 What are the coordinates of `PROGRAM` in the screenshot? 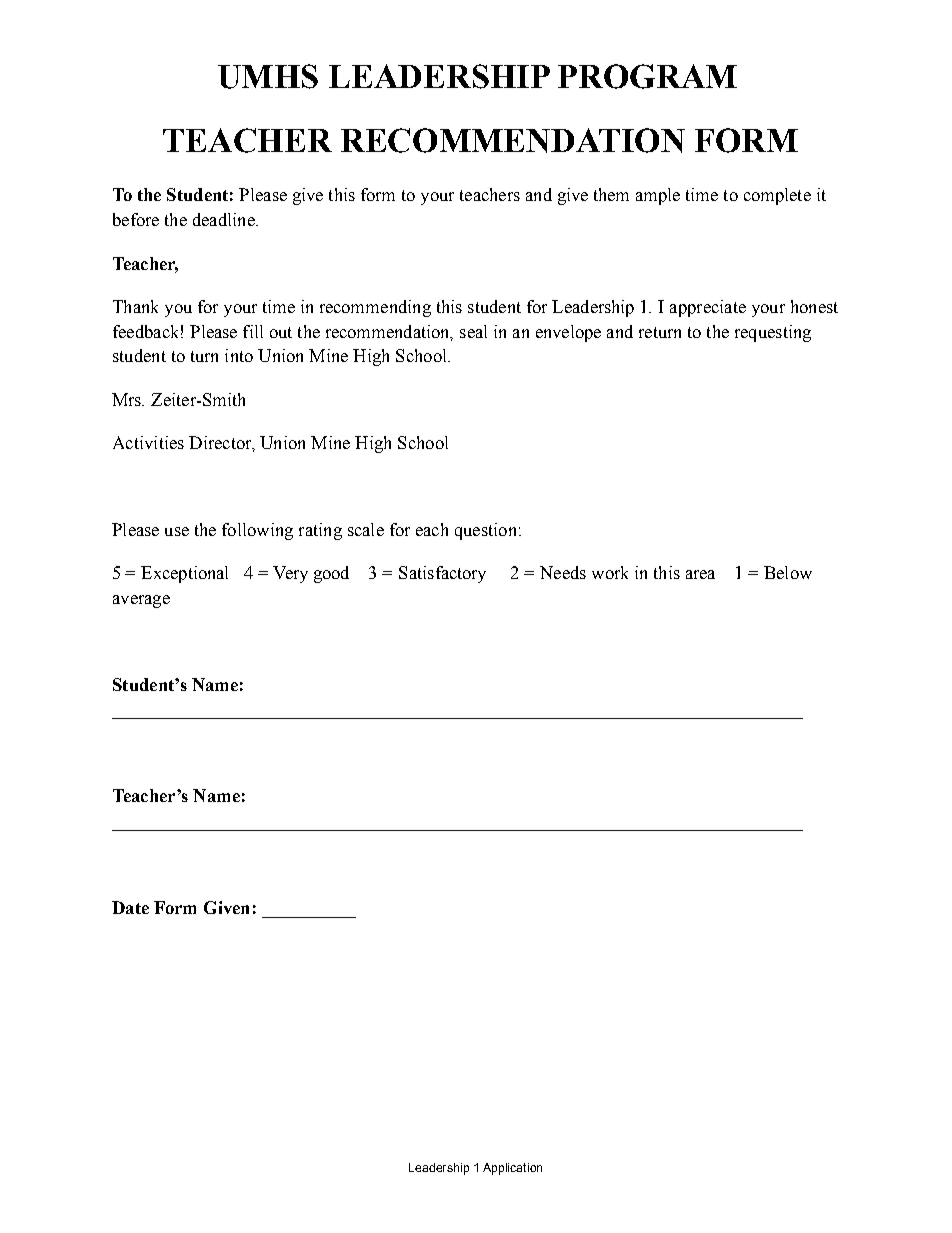 It's located at (647, 76).
